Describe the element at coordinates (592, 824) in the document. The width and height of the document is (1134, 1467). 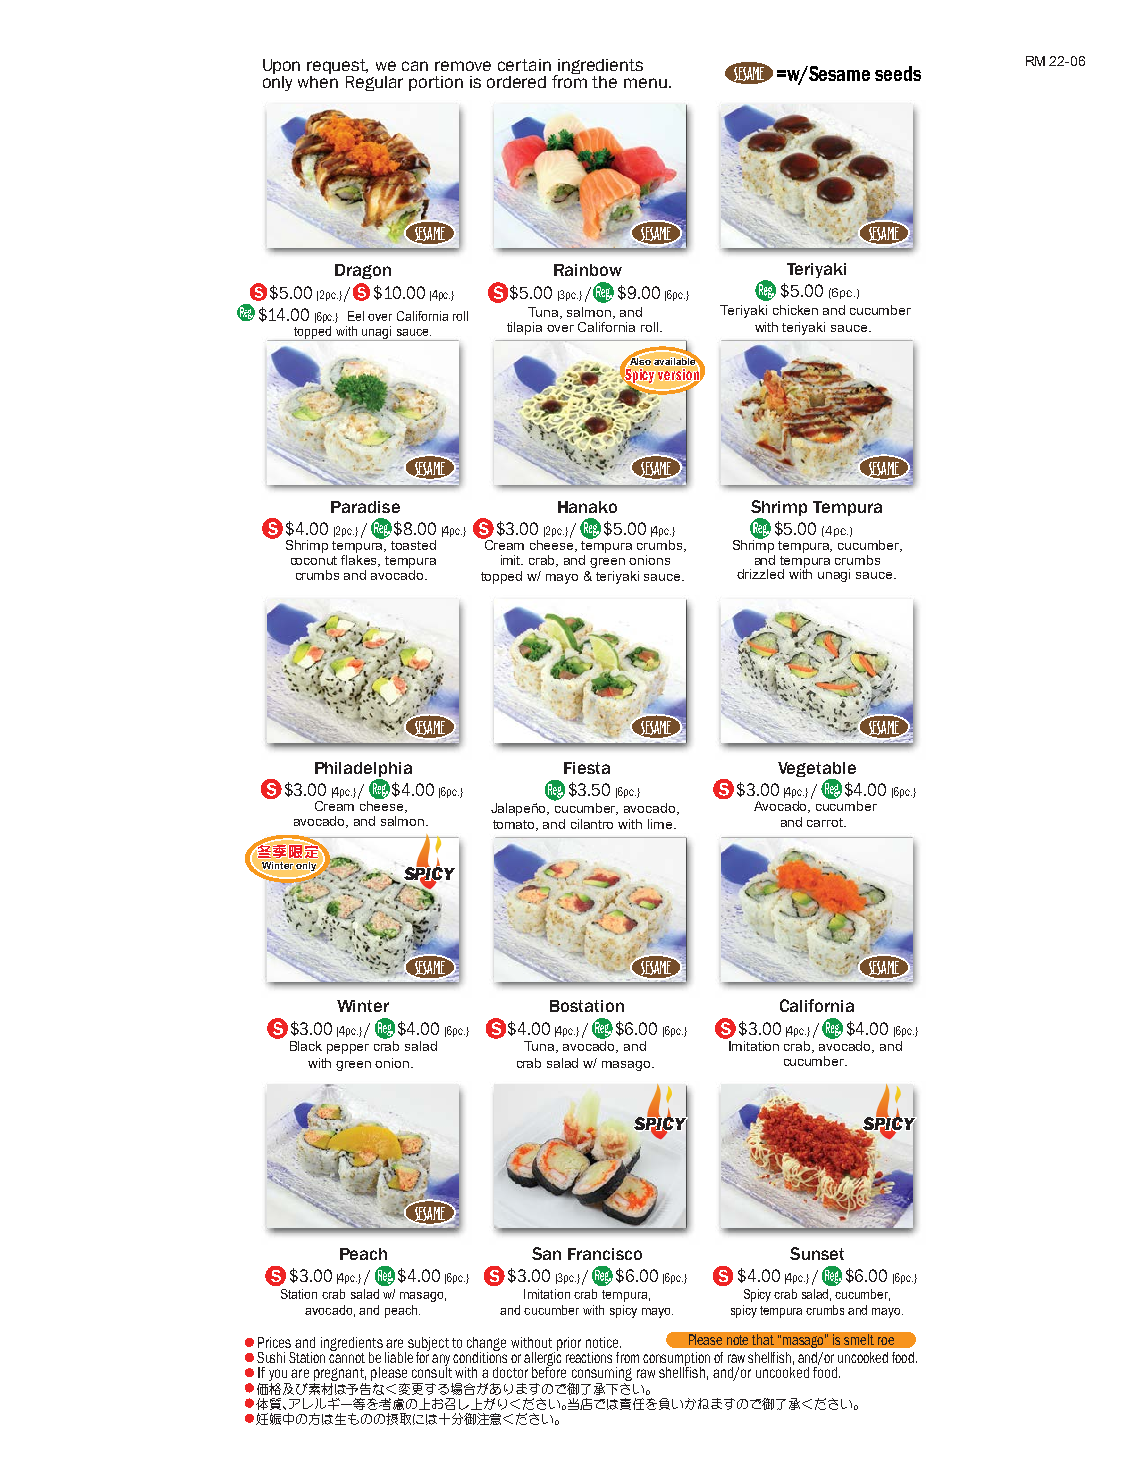
I see `cilantro` at that location.
